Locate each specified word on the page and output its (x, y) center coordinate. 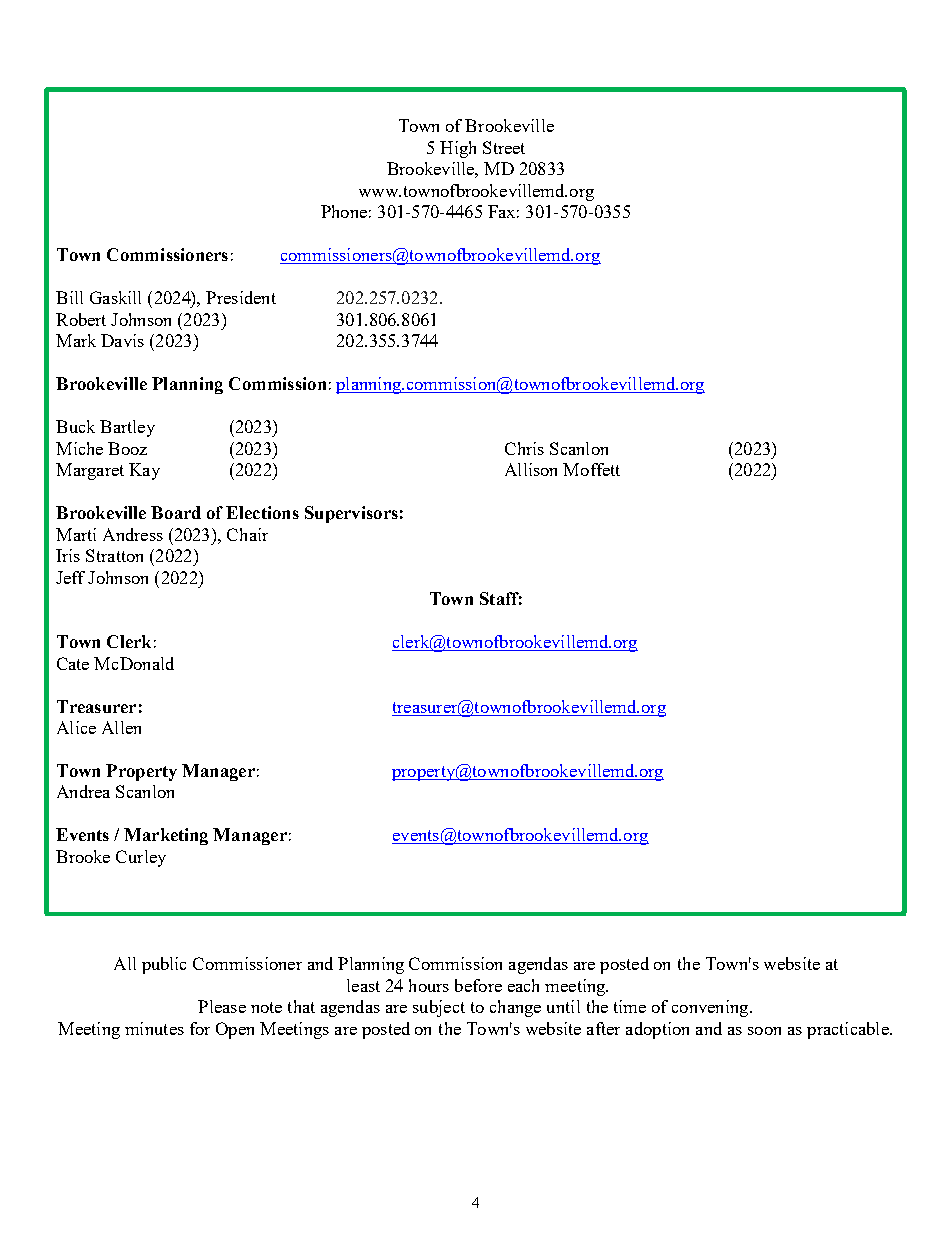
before (478, 985)
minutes (154, 1028)
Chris (524, 448)
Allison (531, 469)
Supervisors (351, 514)
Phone (344, 211)
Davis (122, 340)
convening (711, 1008)
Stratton (114, 555)
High (458, 149)
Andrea (83, 791)
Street (504, 147)
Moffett (591, 469)
